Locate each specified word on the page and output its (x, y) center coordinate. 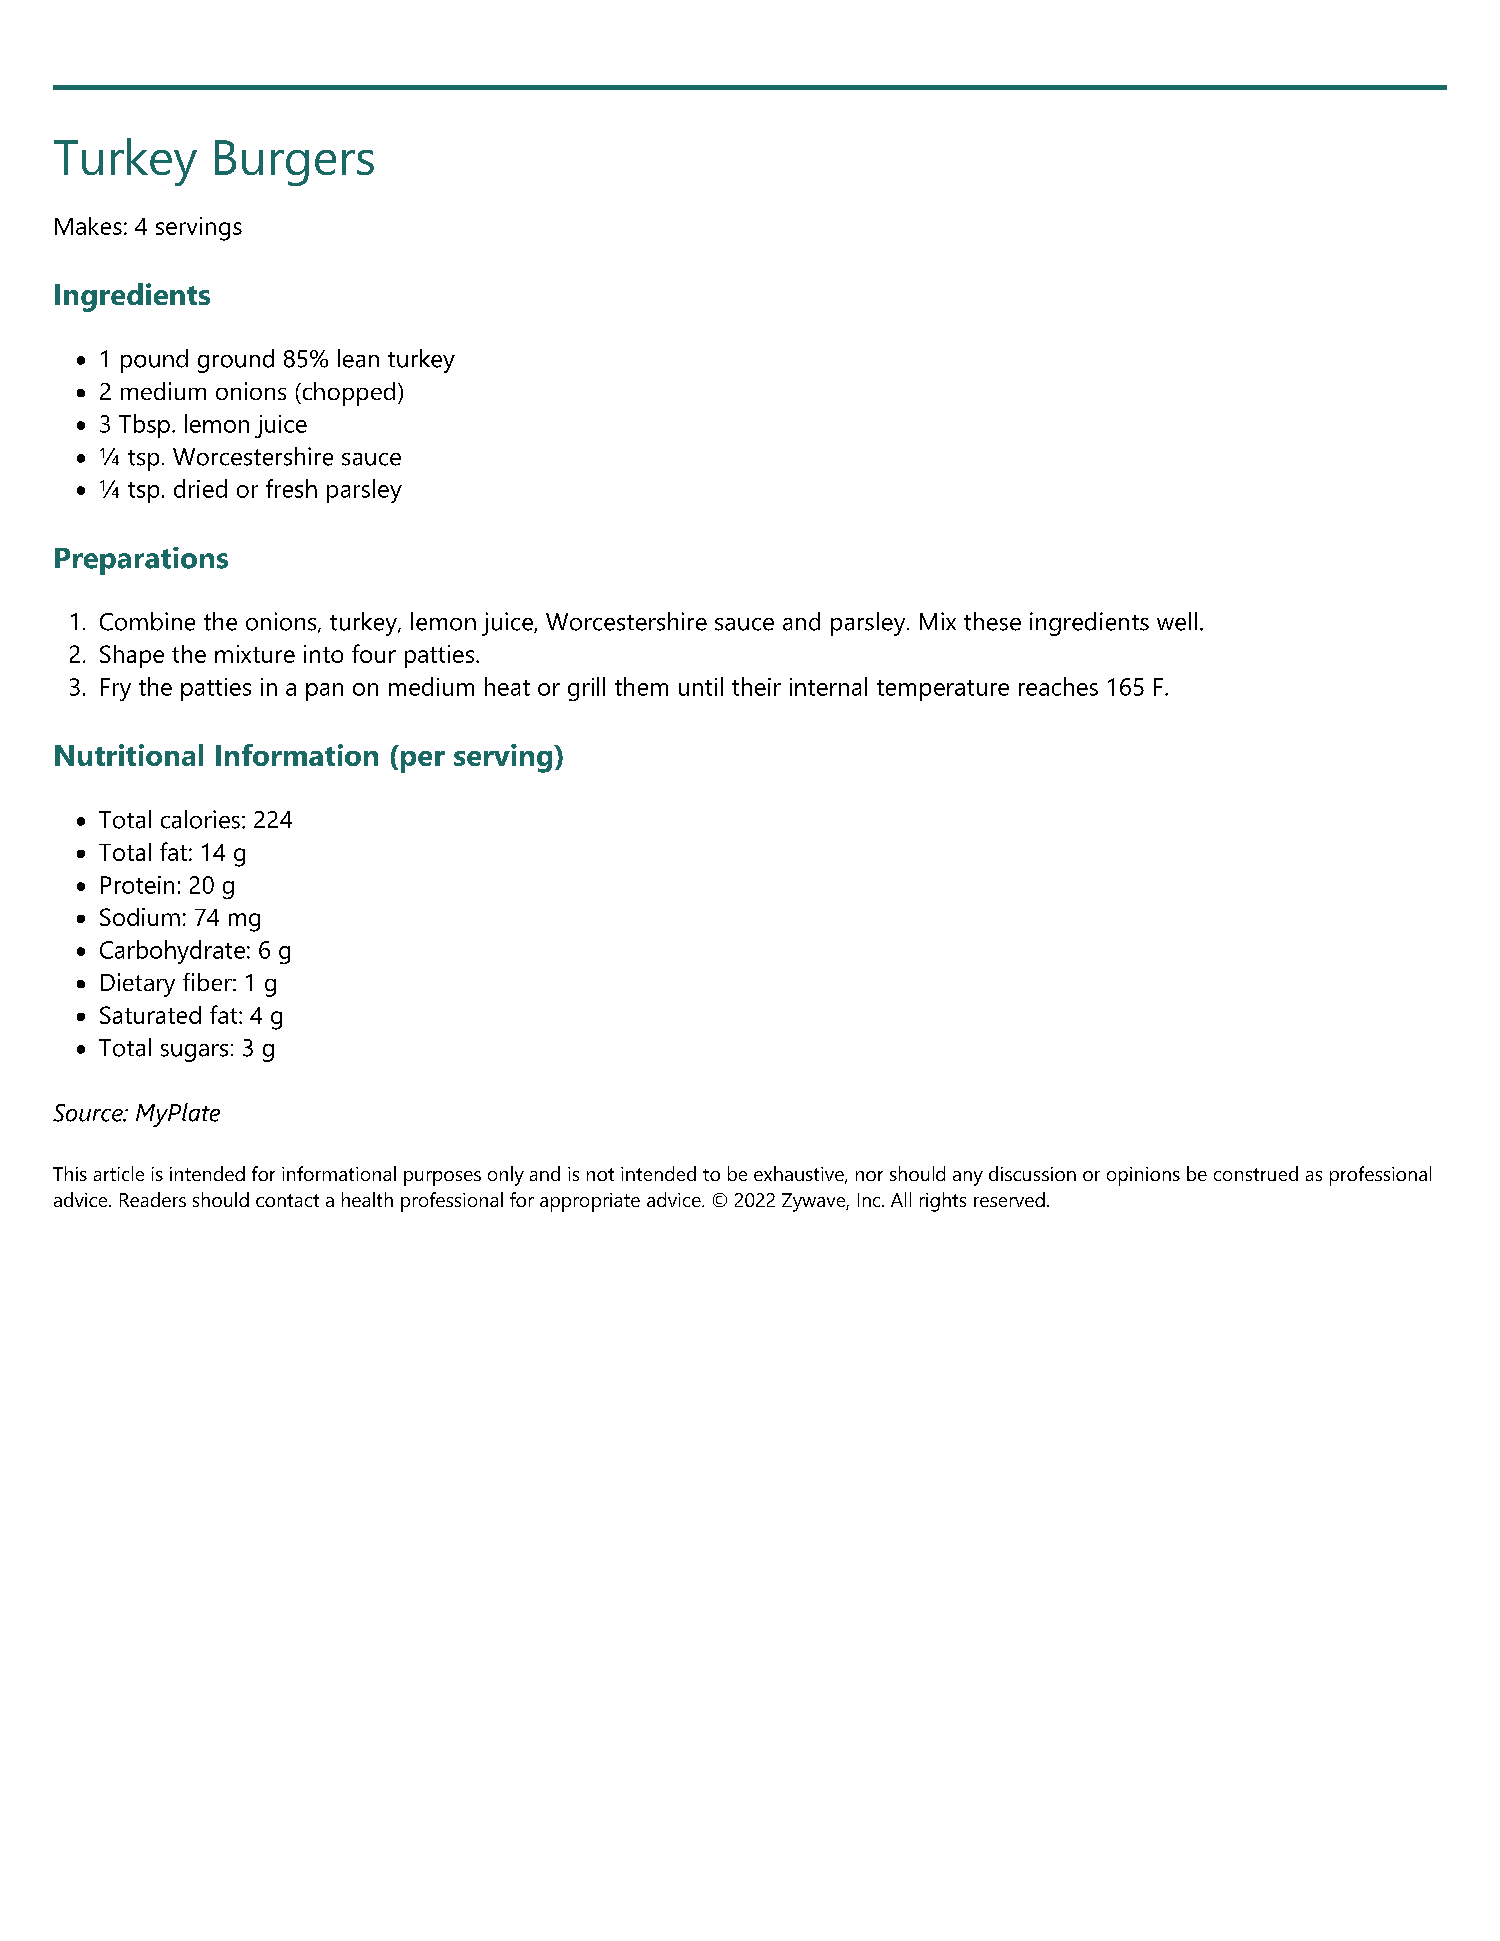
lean (358, 358)
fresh (291, 488)
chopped (347, 394)
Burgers (294, 163)
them (641, 686)
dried (200, 488)
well (1177, 621)
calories (200, 819)
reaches (1058, 686)
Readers (153, 1199)
